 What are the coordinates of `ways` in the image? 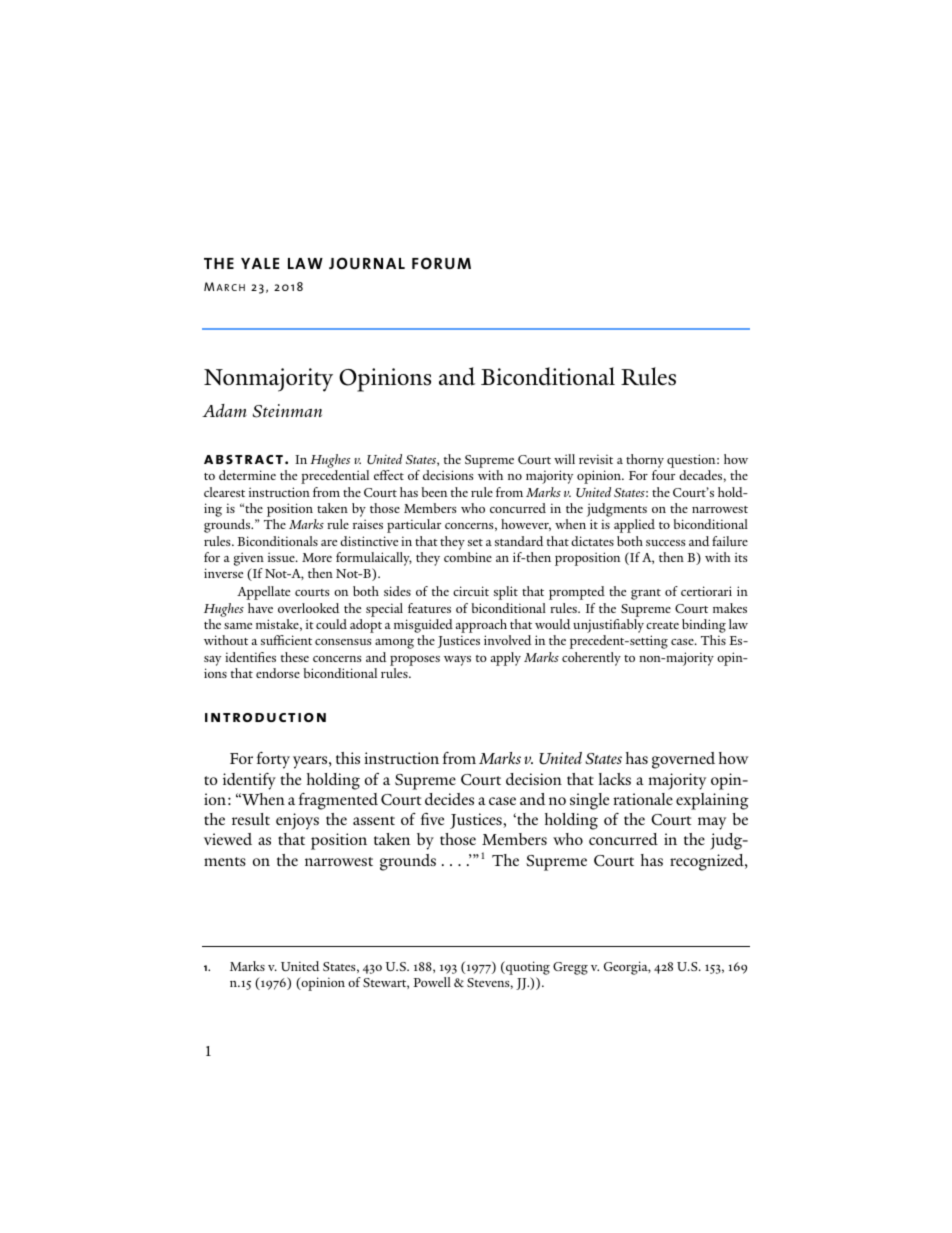 It's located at (457, 661).
